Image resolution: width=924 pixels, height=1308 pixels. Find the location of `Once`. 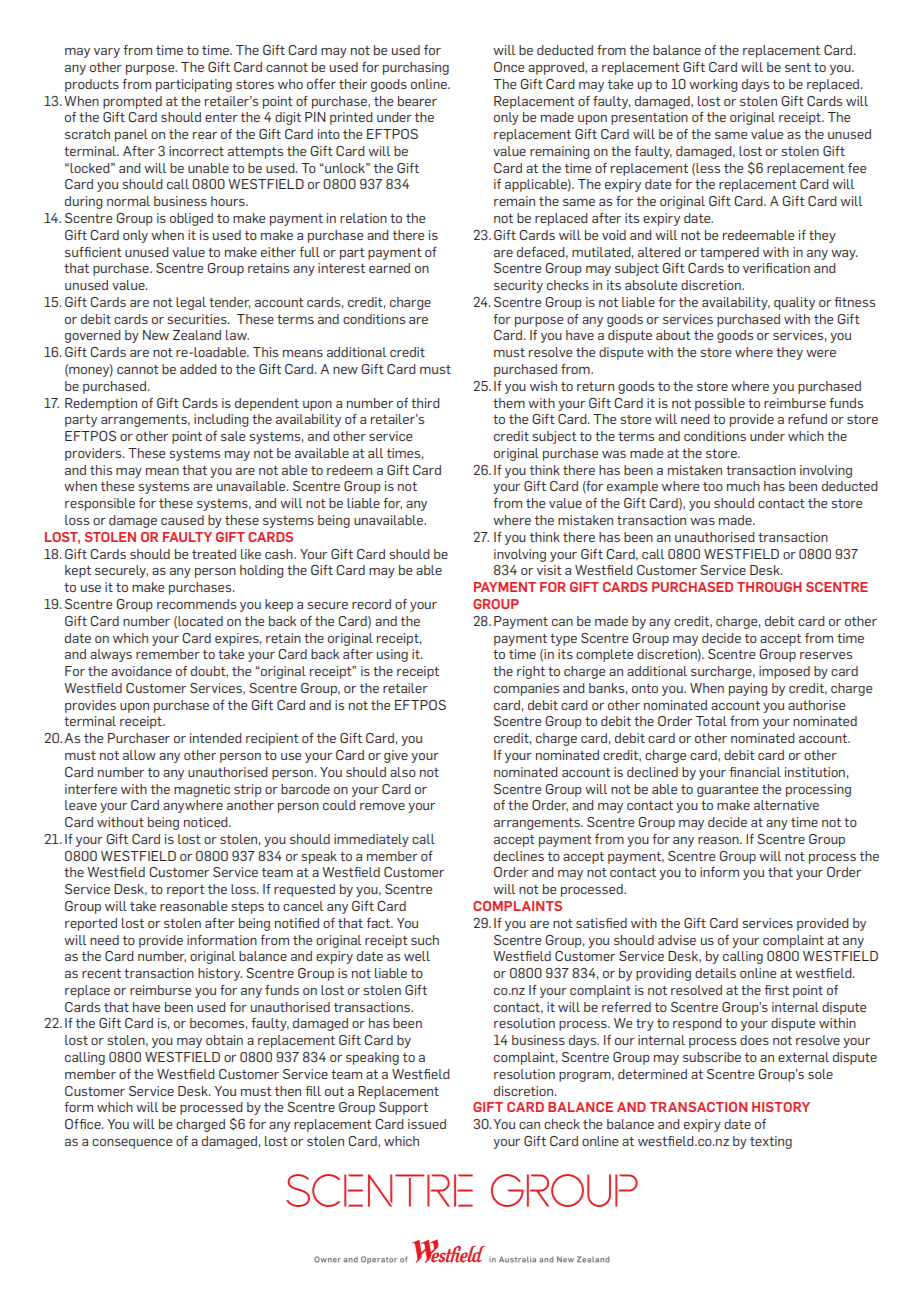

Once is located at coordinates (509, 67).
